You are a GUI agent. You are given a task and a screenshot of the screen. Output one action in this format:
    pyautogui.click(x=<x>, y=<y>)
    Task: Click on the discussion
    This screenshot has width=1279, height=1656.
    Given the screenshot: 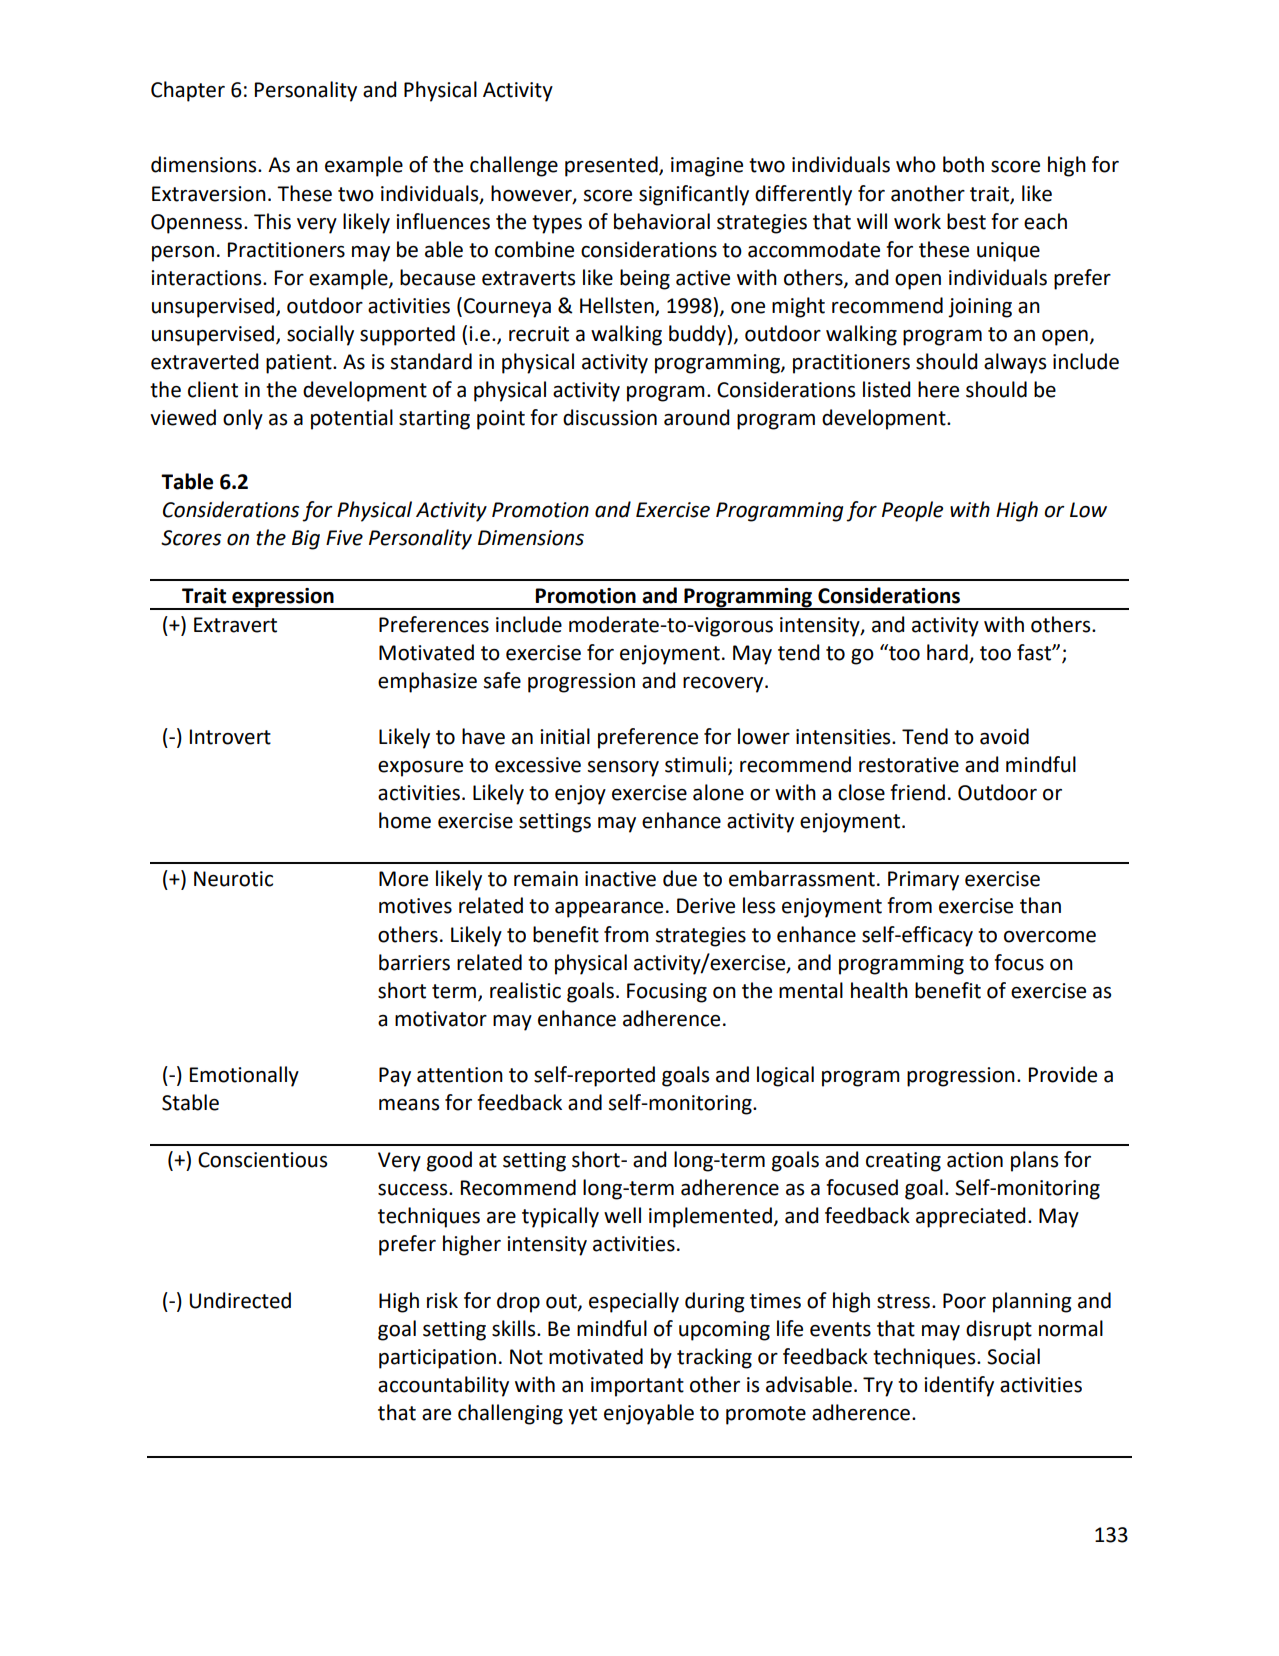 What is the action you would take?
    pyautogui.click(x=610, y=417)
